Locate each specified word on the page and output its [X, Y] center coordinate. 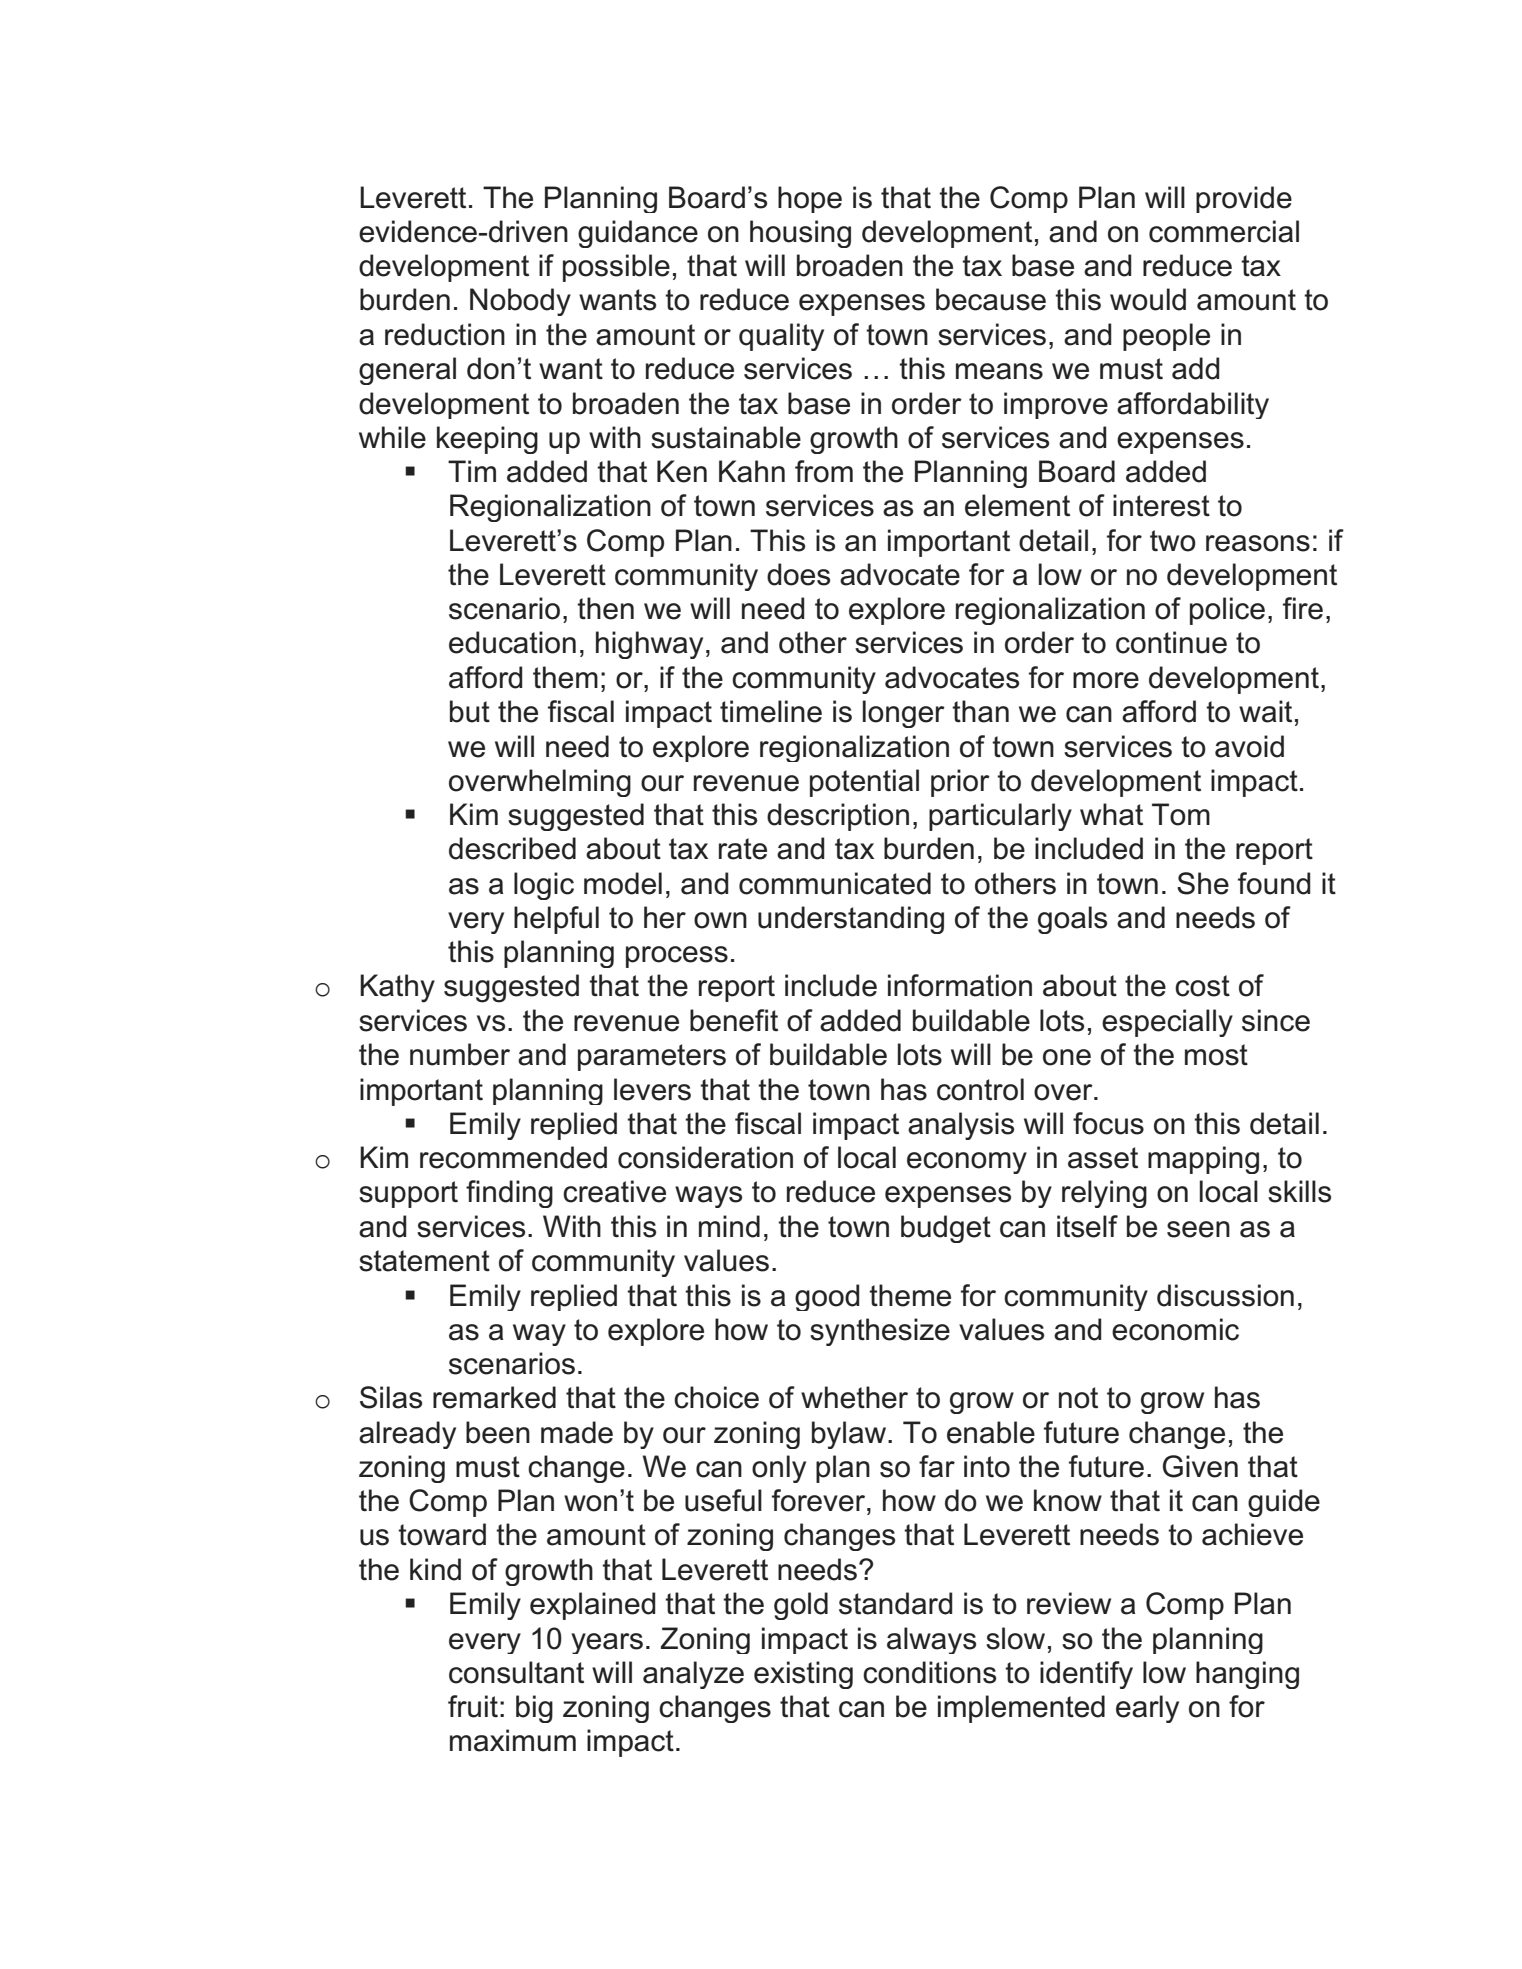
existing [803, 1675]
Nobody [520, 302]
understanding [851, 920]
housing [800, 234]
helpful [556, 920]
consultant [516, 1672]
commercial [1224, 231]
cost [1202, 986]
